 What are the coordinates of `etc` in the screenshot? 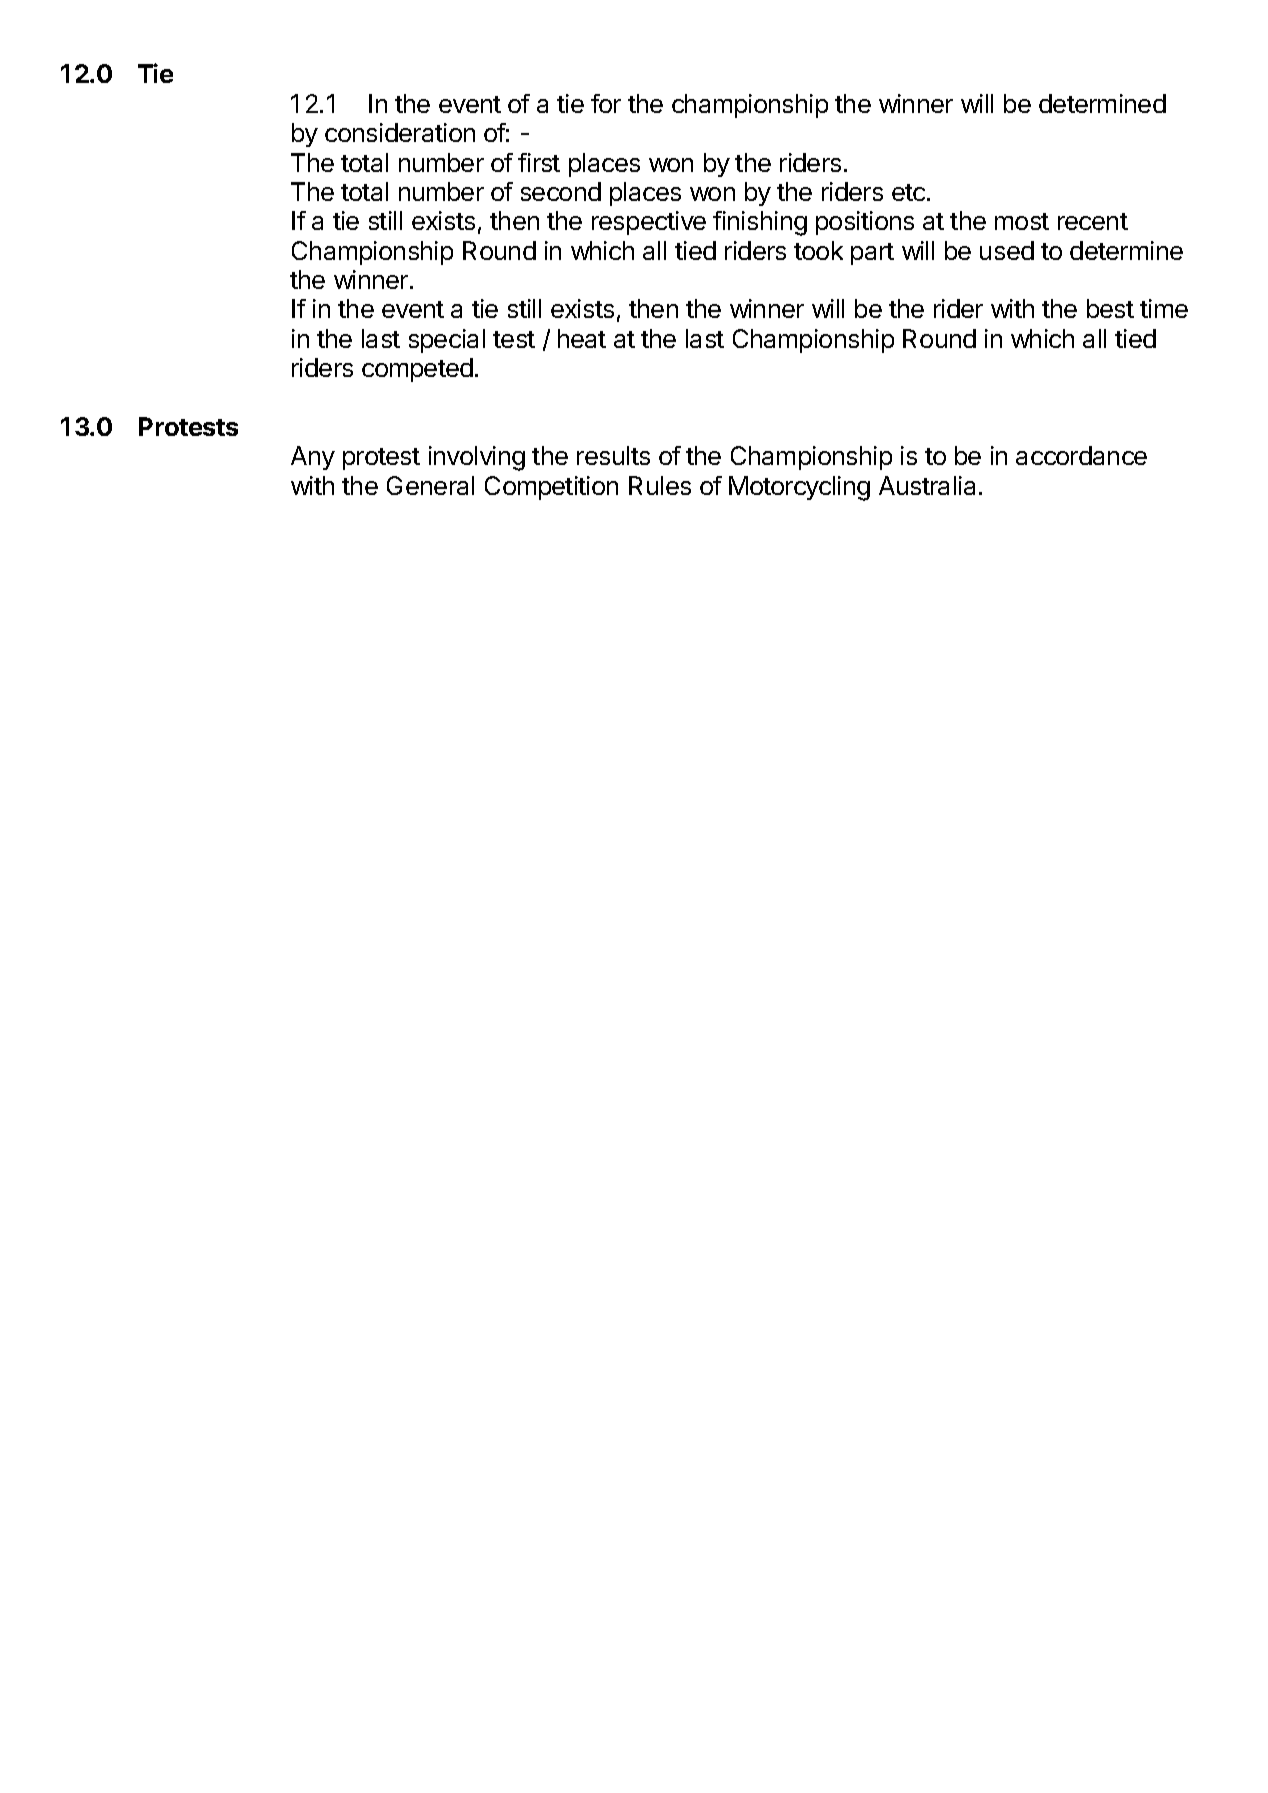 It's located at (910, 192).
